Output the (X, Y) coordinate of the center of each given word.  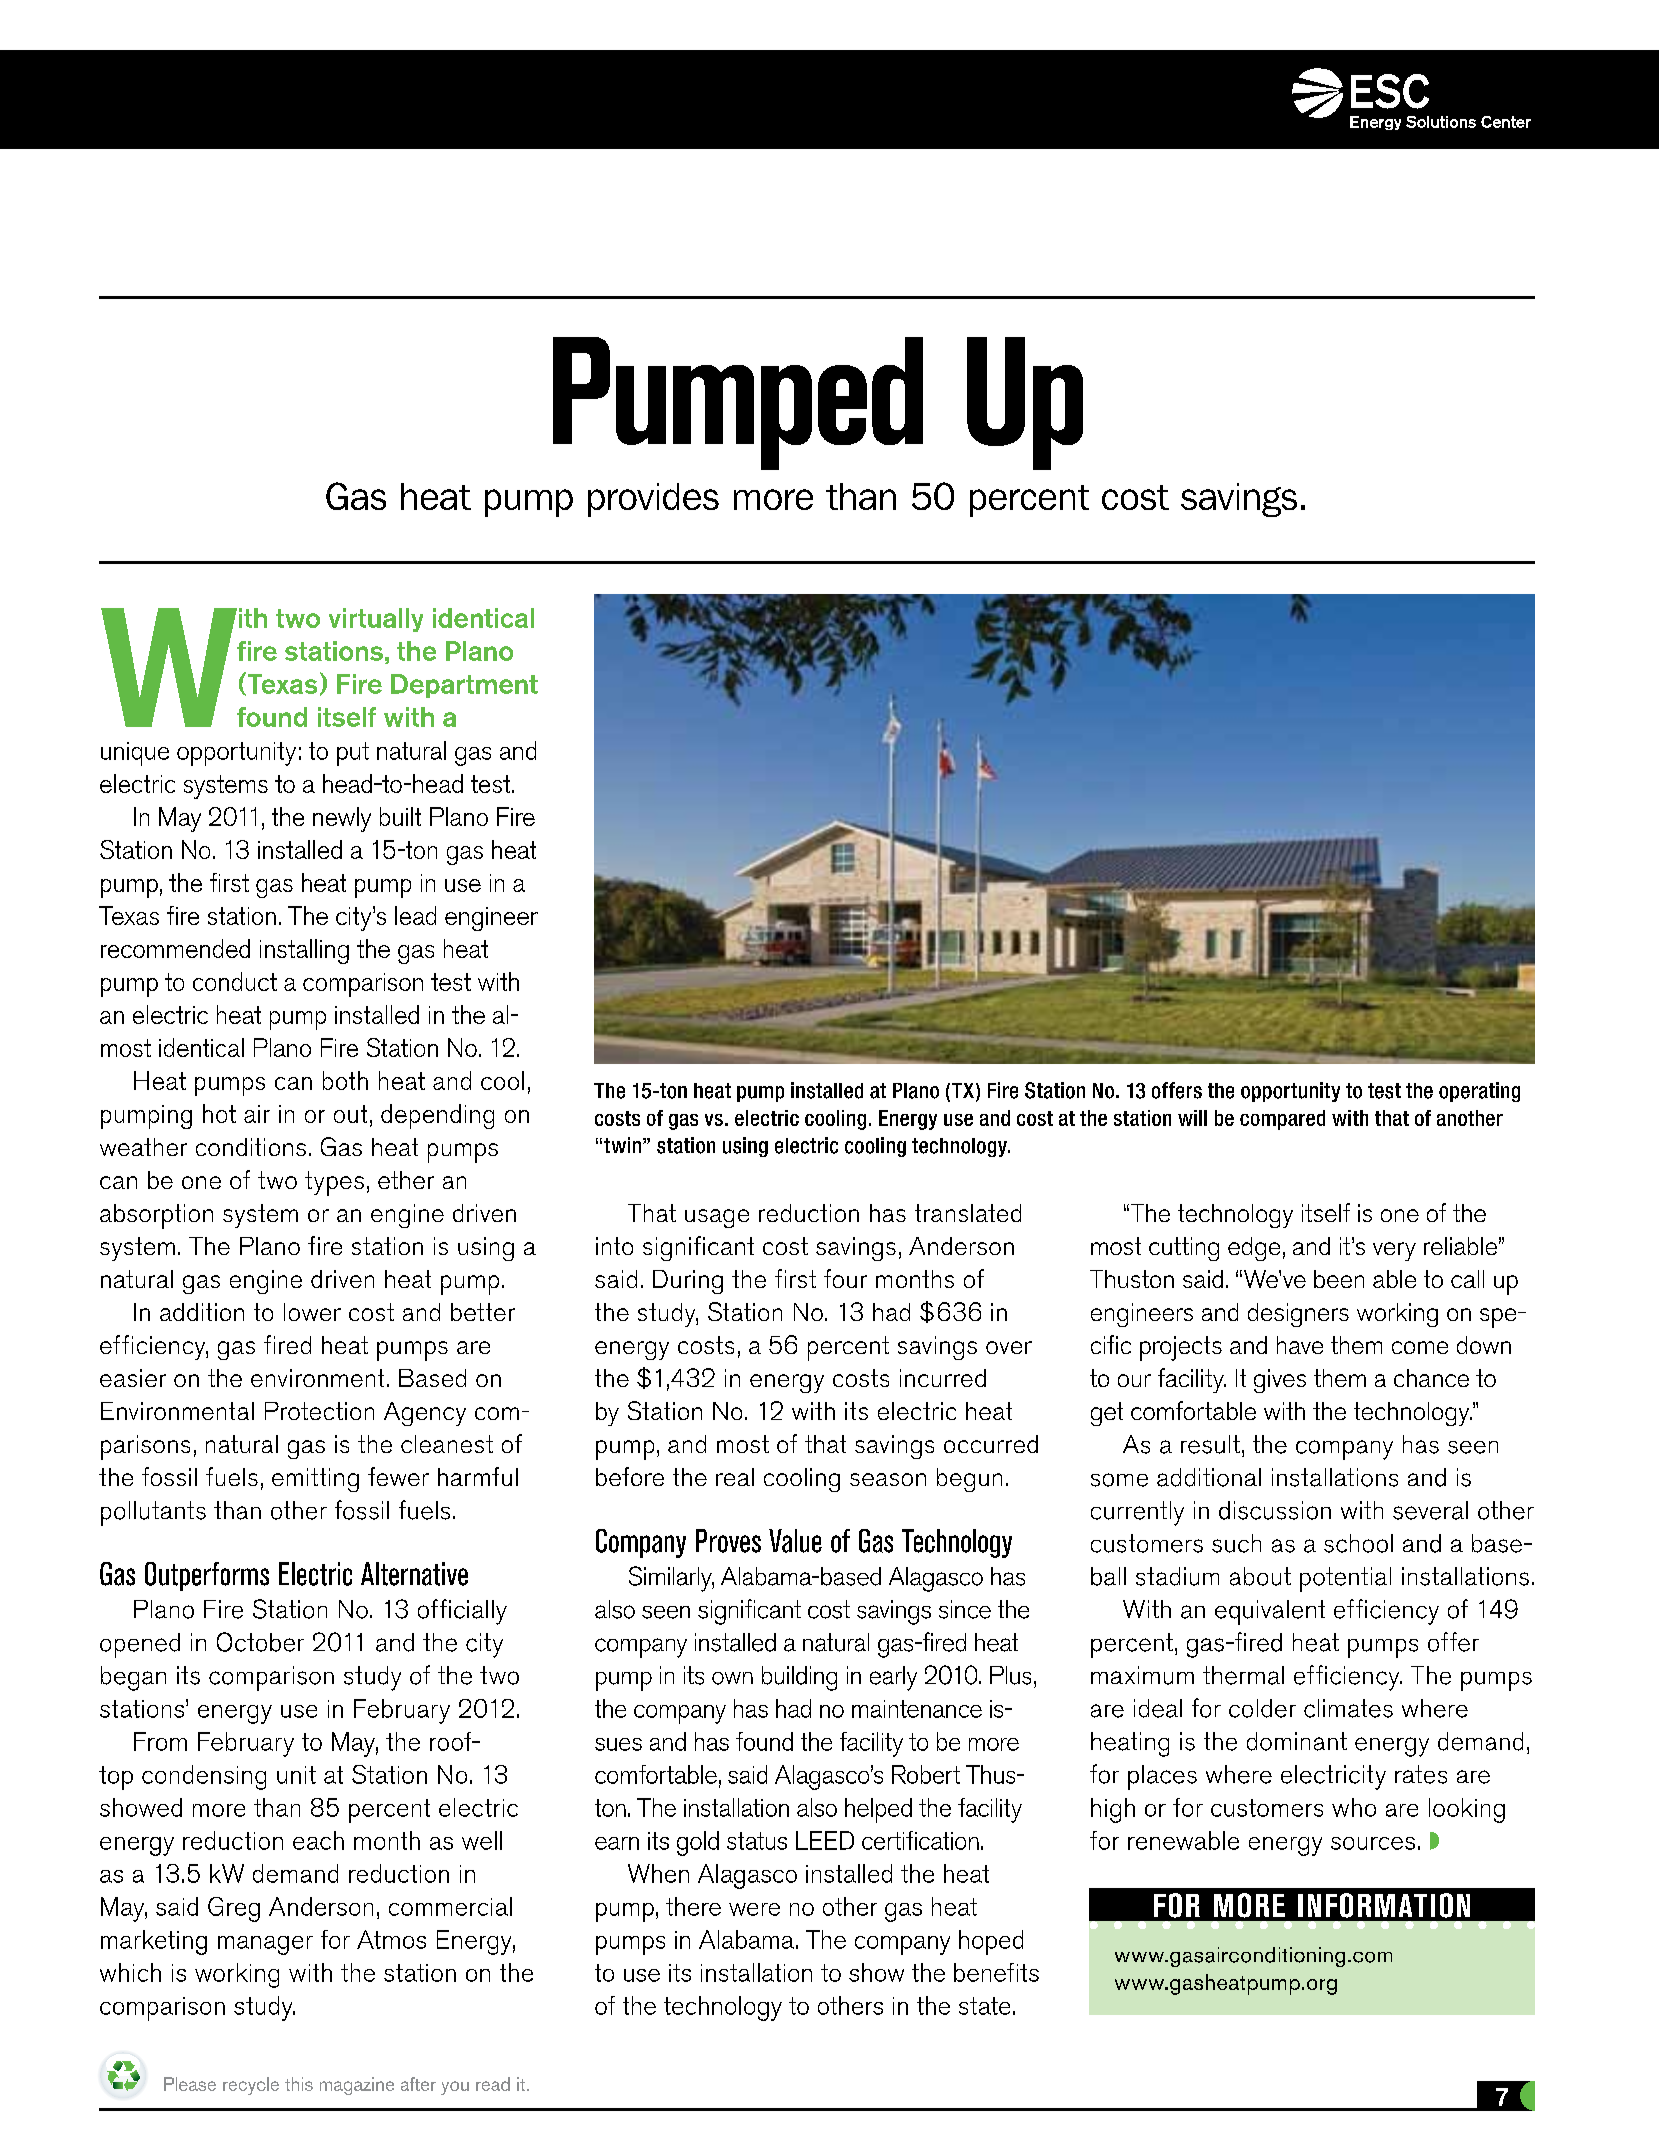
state (984, 2006)
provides (653, 500)
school (1358, 1543)
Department (464, 686)
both (345, 1080)
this (299, 2084)
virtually (376, 620)
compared (1282, 1120)
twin (622, 1145)
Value (795, 1541)
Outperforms (207, 1576)
